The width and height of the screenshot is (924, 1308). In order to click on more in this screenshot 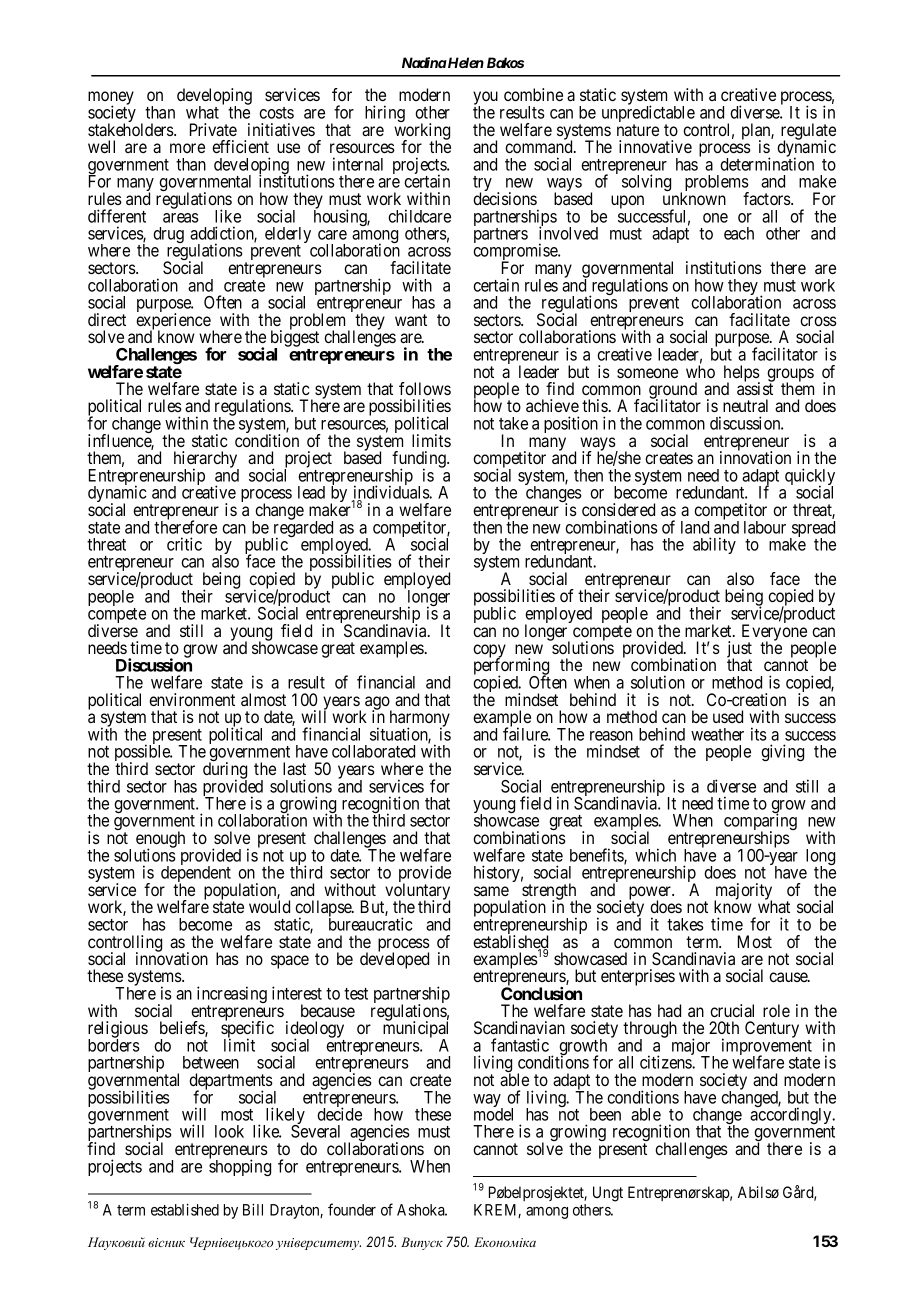, I will do `click(187, 148)`.
